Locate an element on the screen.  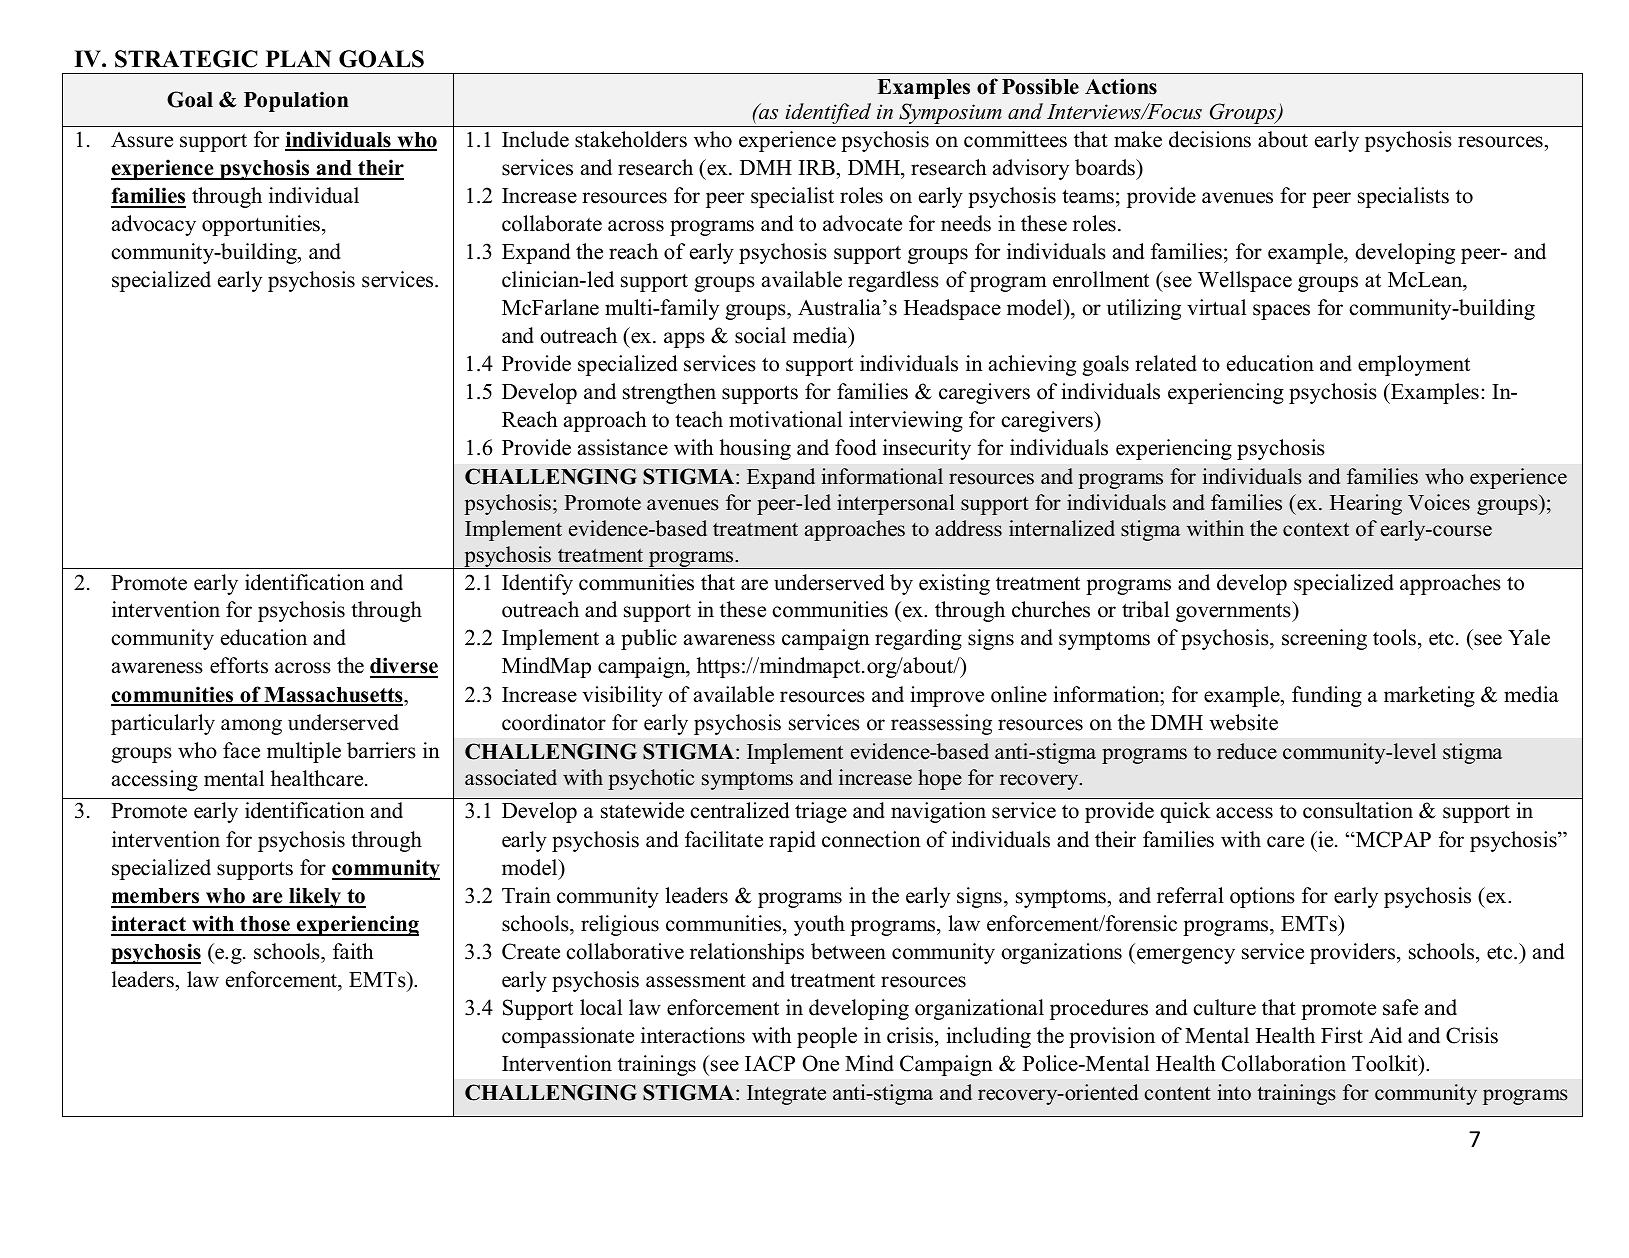
funding is located at coordinates (1327, 696).
